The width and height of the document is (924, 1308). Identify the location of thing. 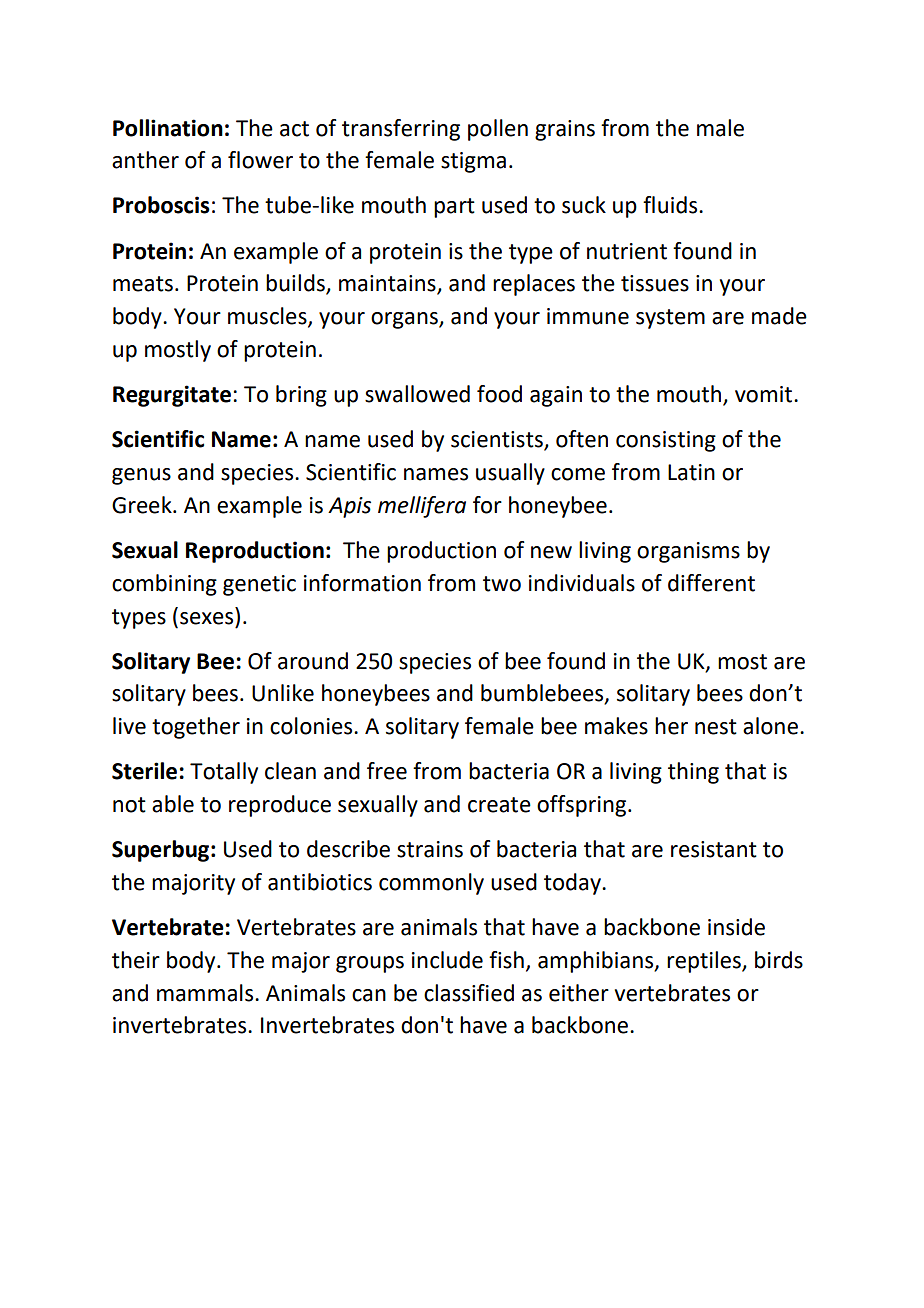
(693, 773).
